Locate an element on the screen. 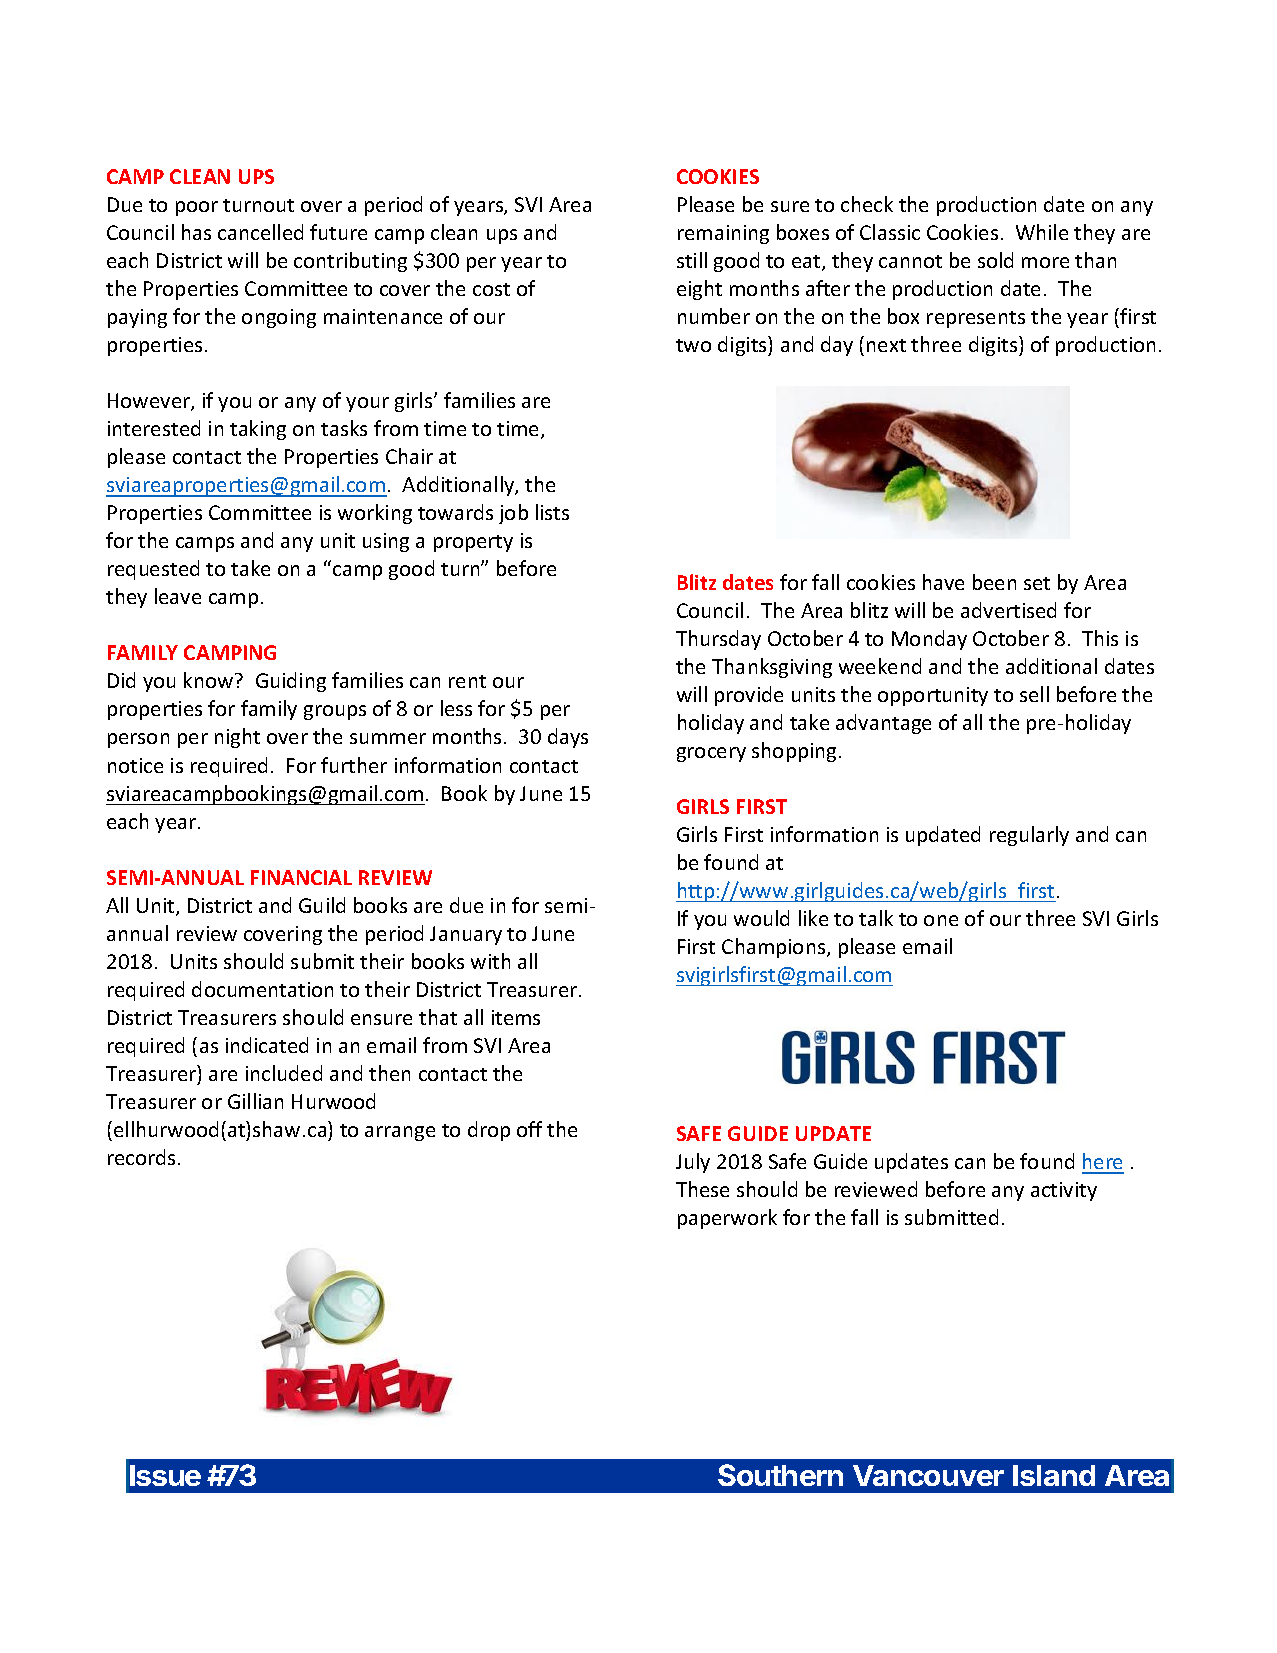 Image resolution: width=1277 pixels, height=1653 pixels. Issue is located at coordinates (165, 1475).
